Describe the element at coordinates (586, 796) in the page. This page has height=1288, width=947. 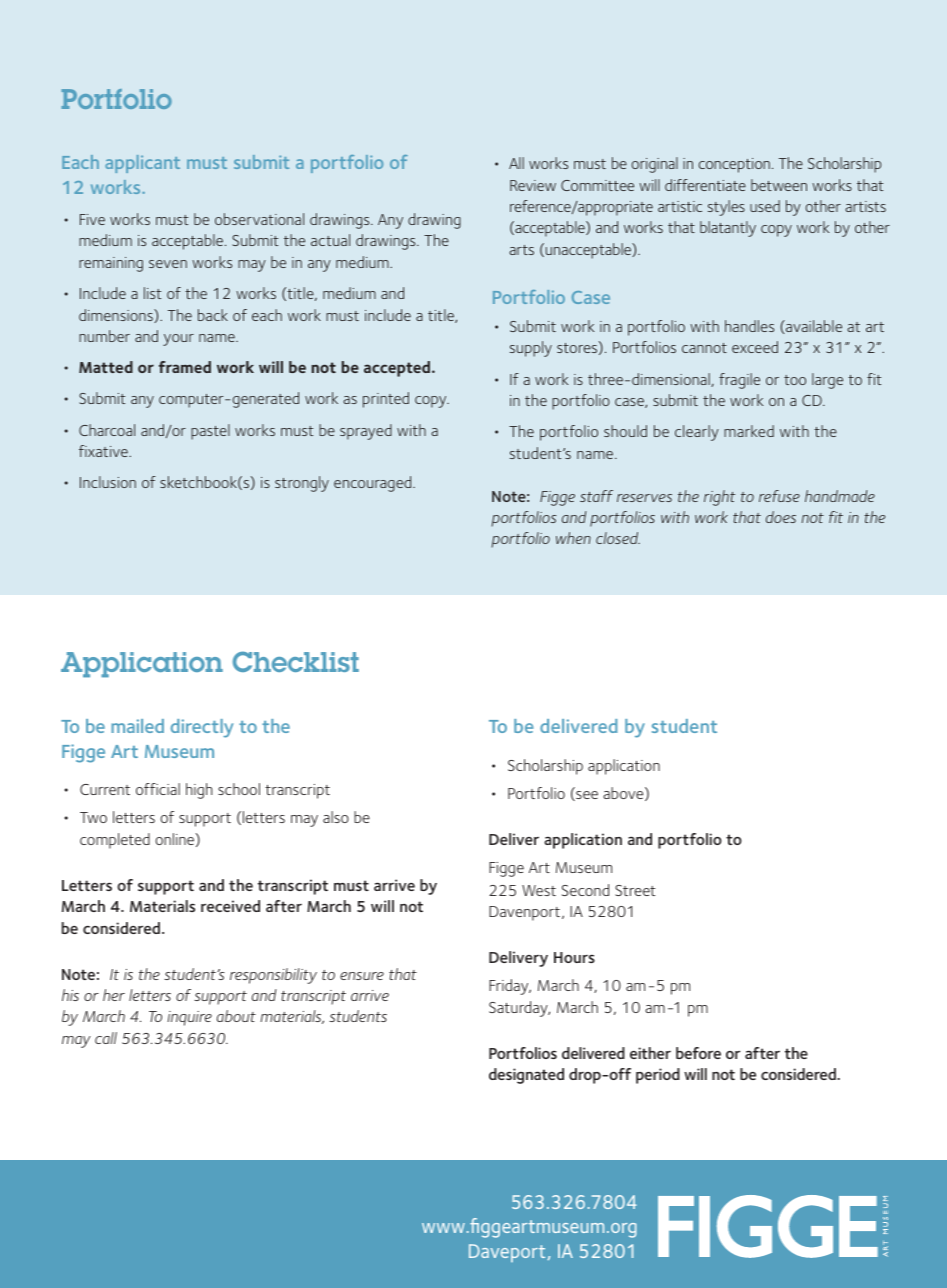
I see `see` at that location.
